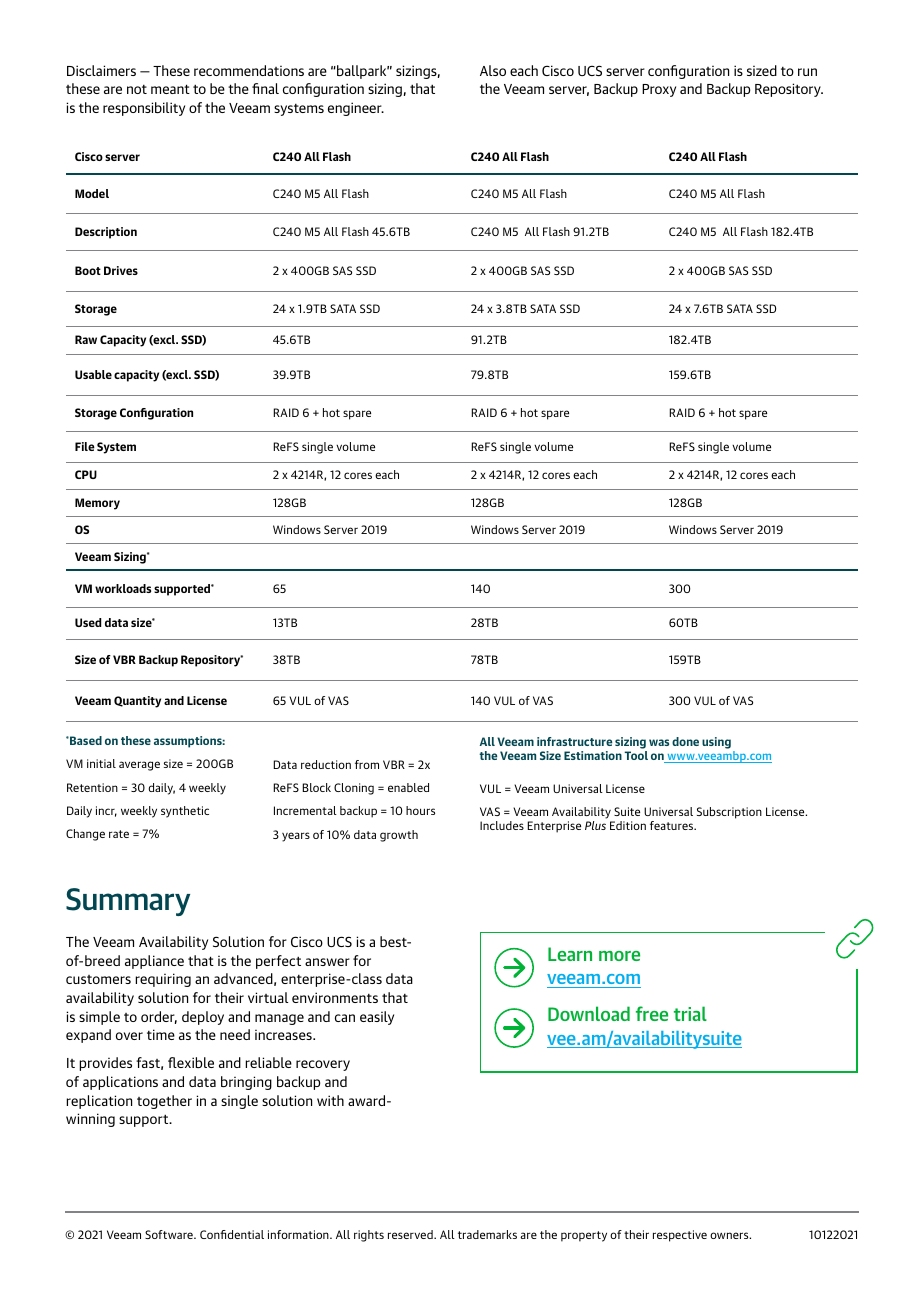  What do you see at coordinates (170, 89) in the screenshot?
I see `meant` at bounding box center [170, 89].
